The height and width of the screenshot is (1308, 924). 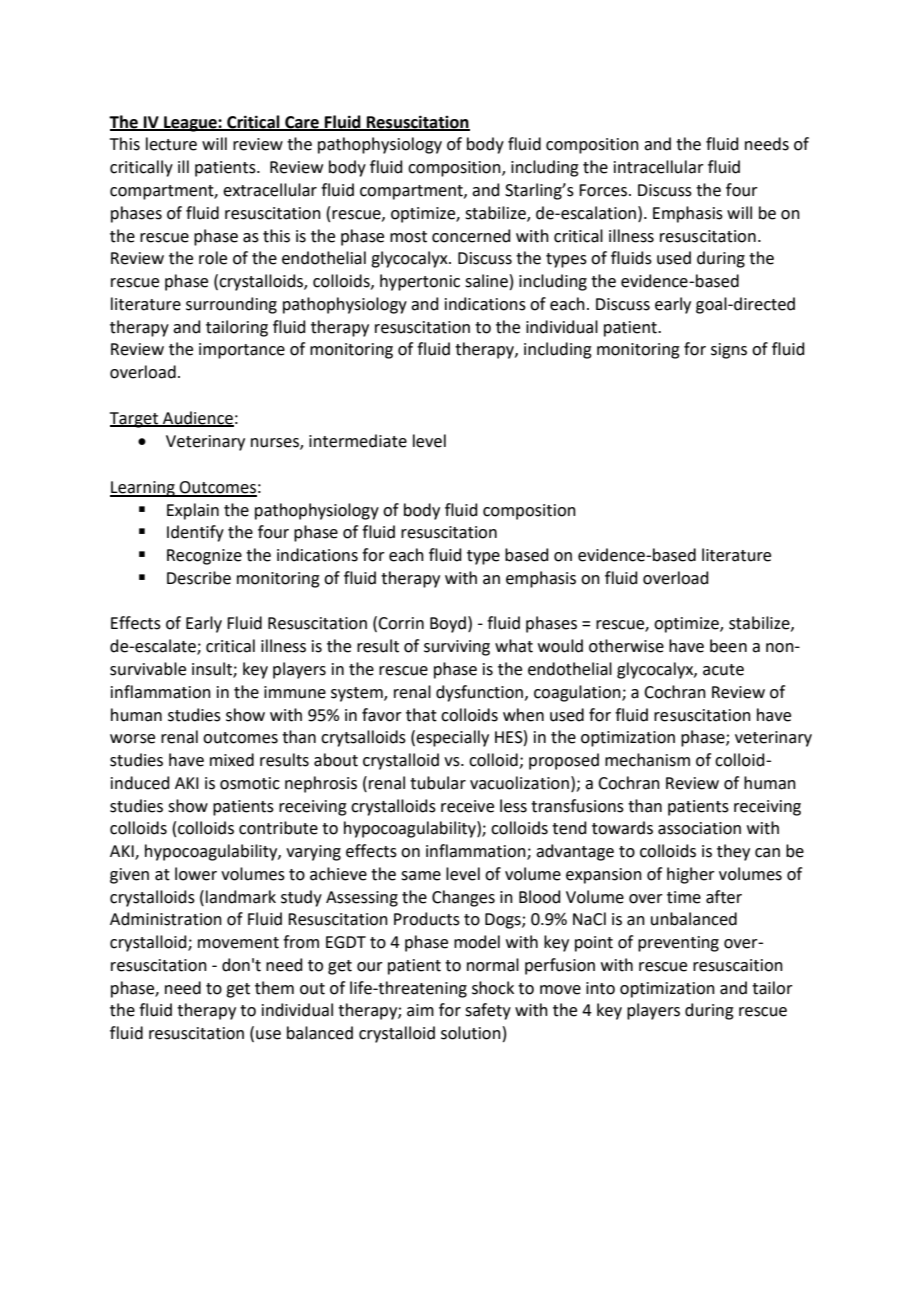 I want to click on Boyd, so click(x=448, y=624).
